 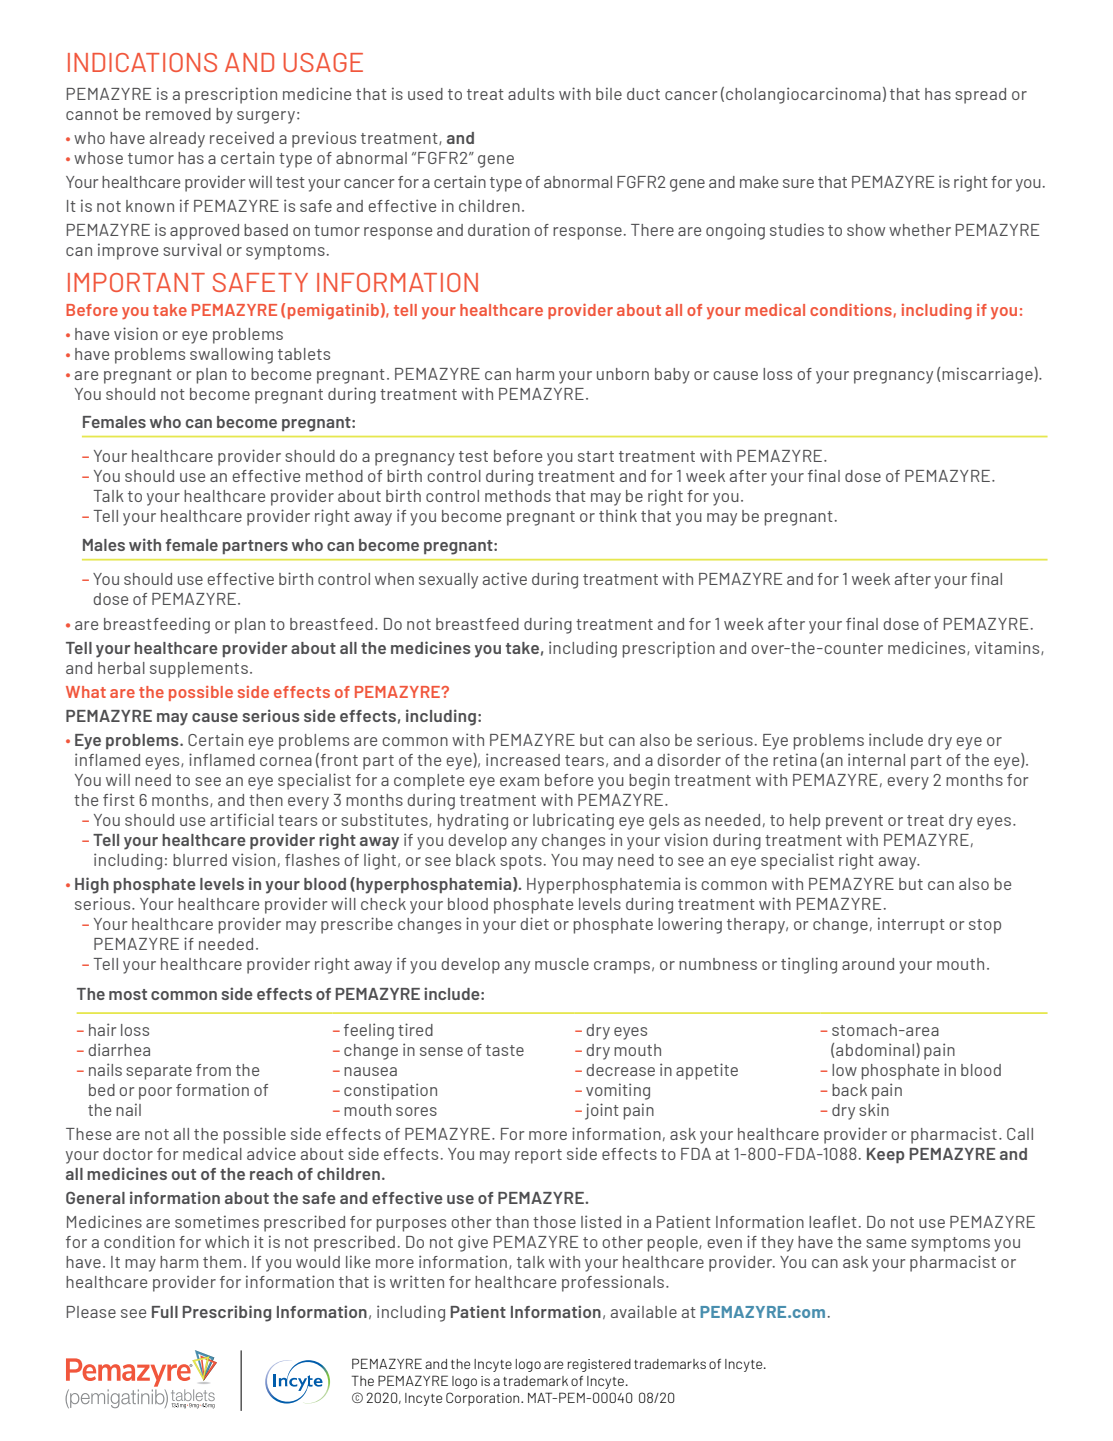 What do you see at coordinates (534, 923) in the screenshot?
I see `diet` at bounding box center [534, 923].
